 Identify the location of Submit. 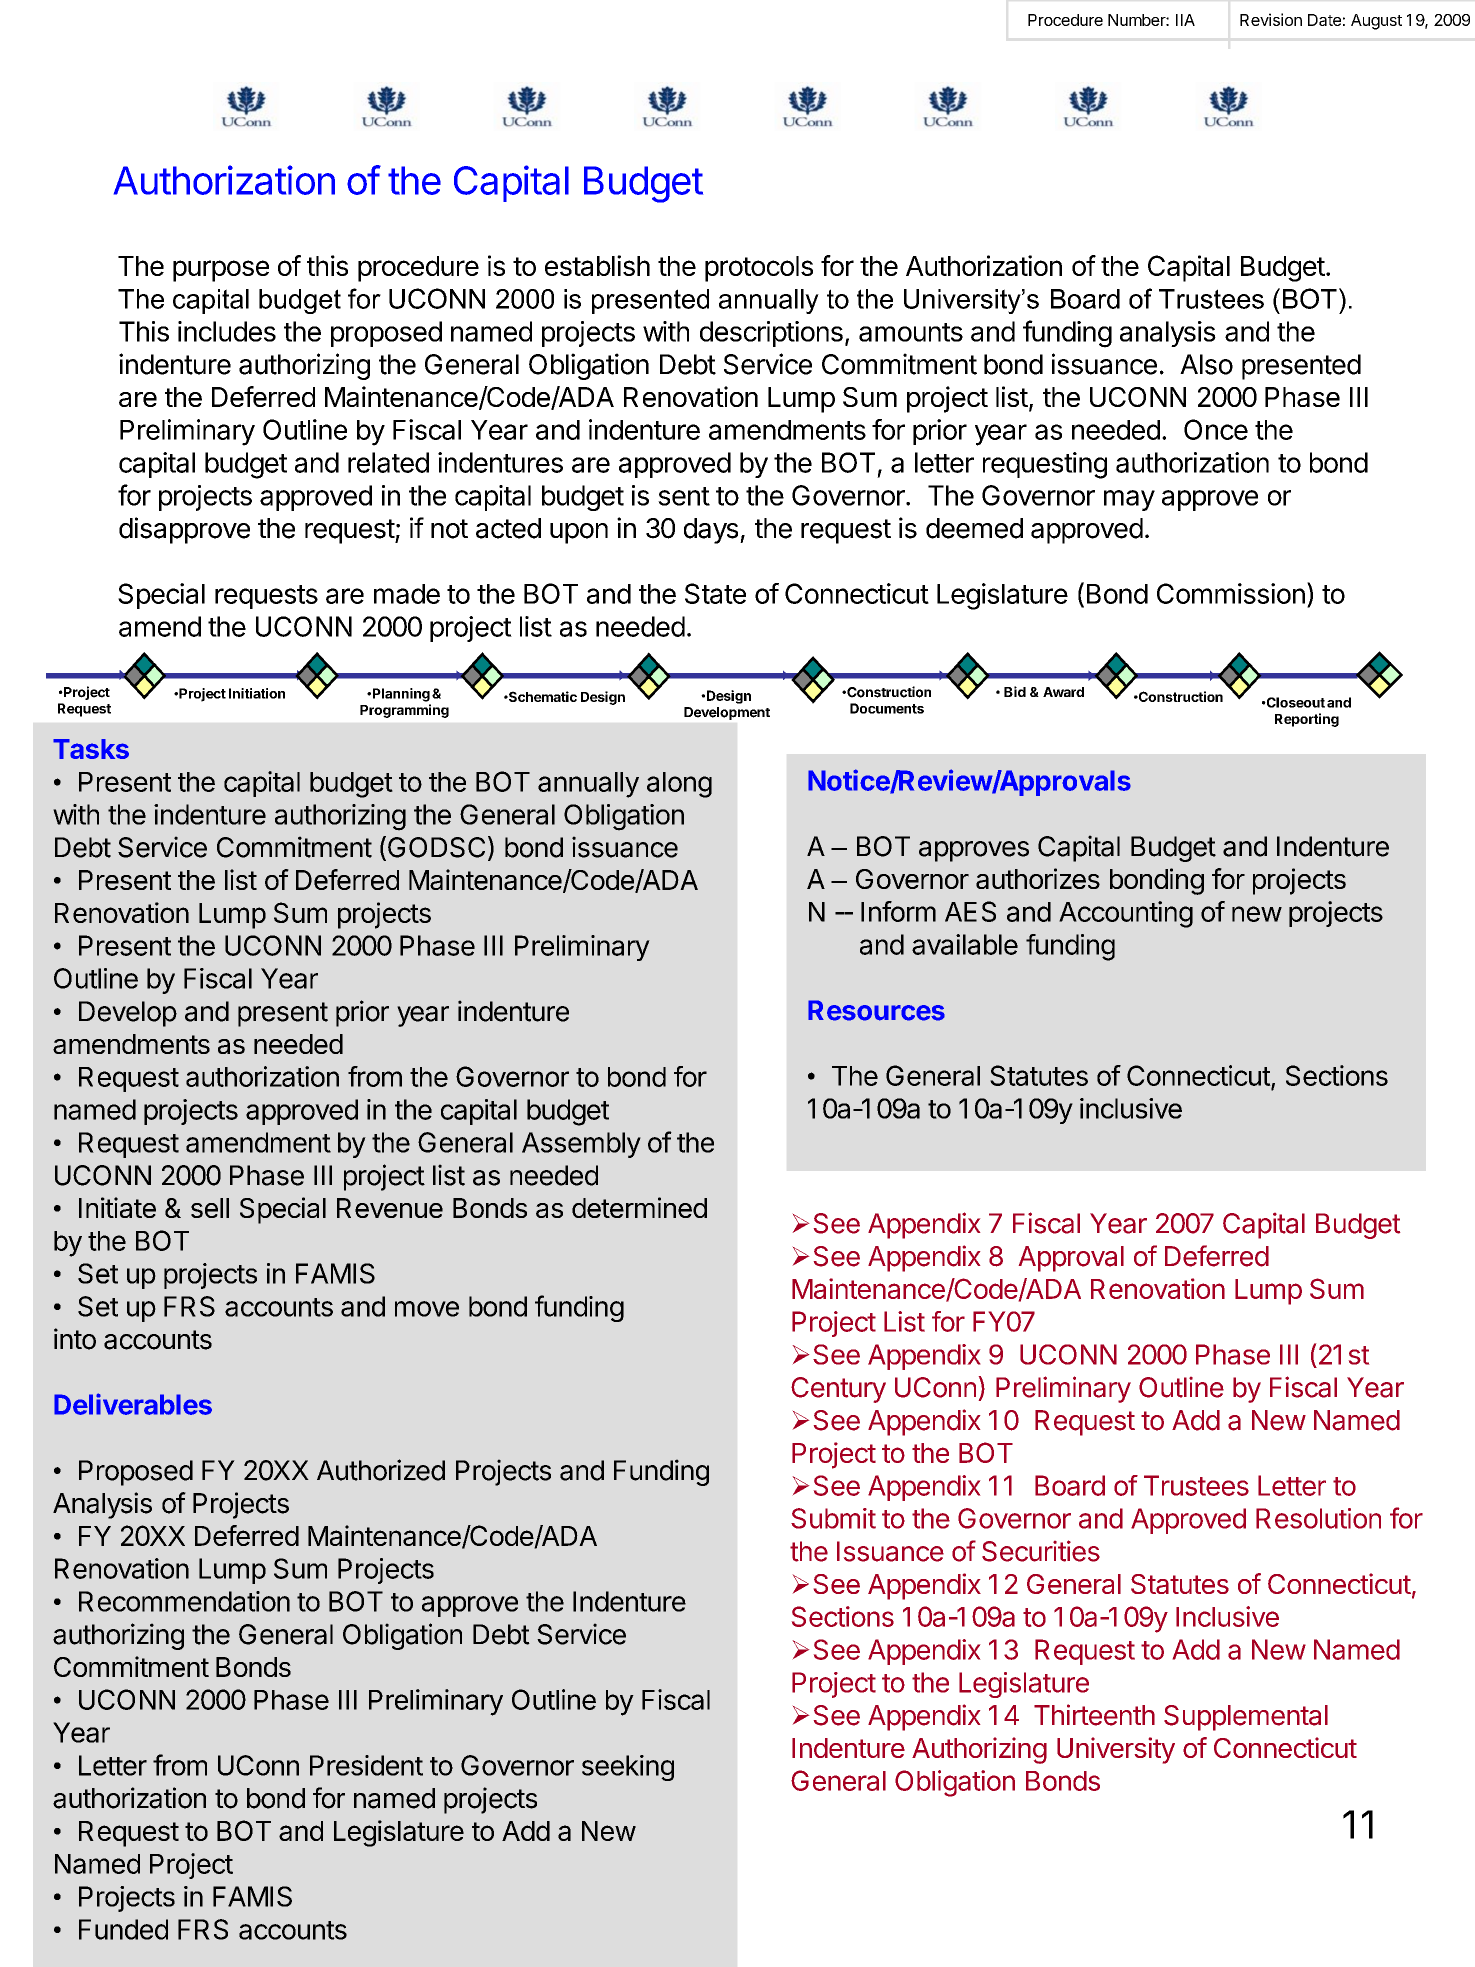
(833, 1518).
